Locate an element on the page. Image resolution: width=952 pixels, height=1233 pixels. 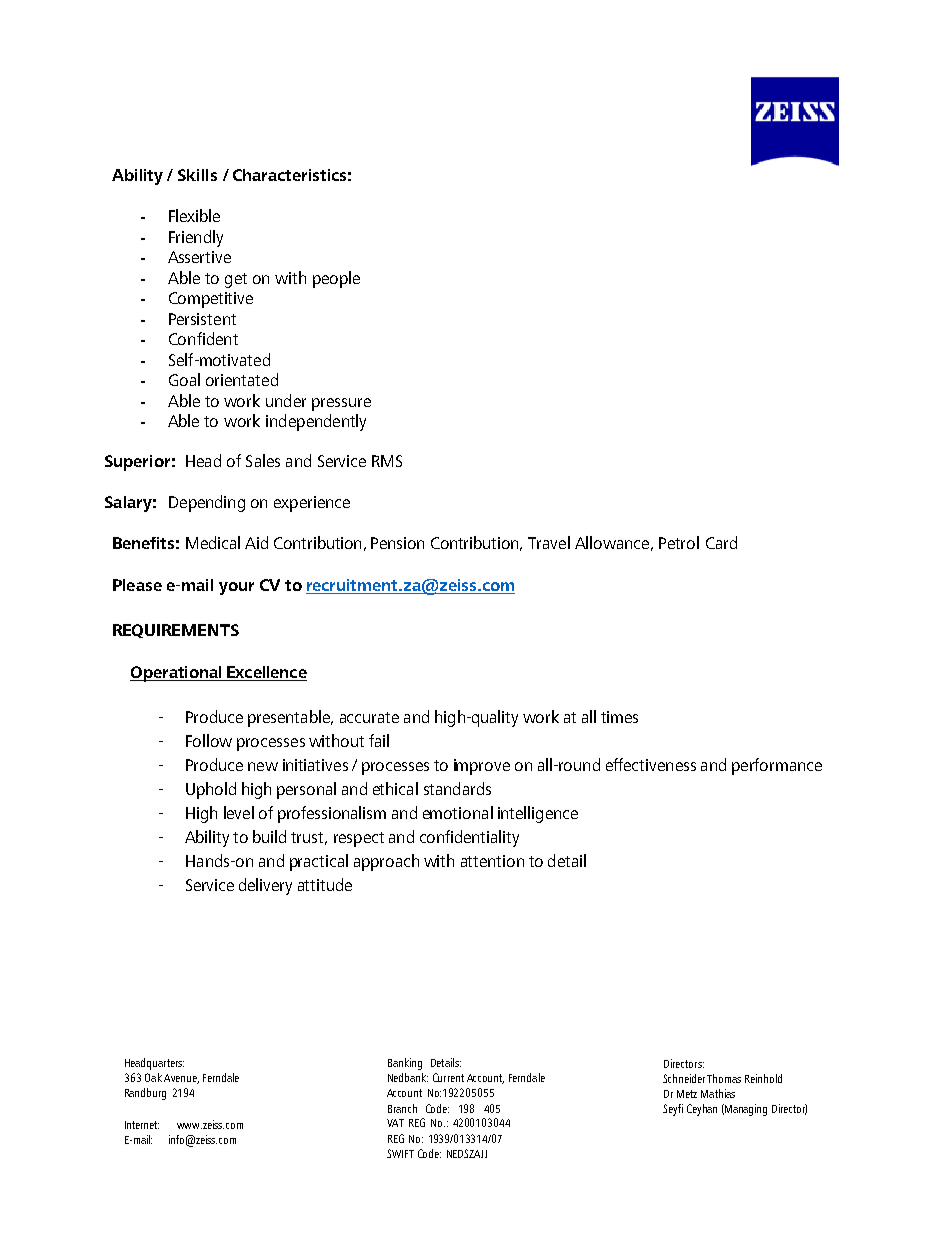
Operational is located at coordinates (177, 674).
